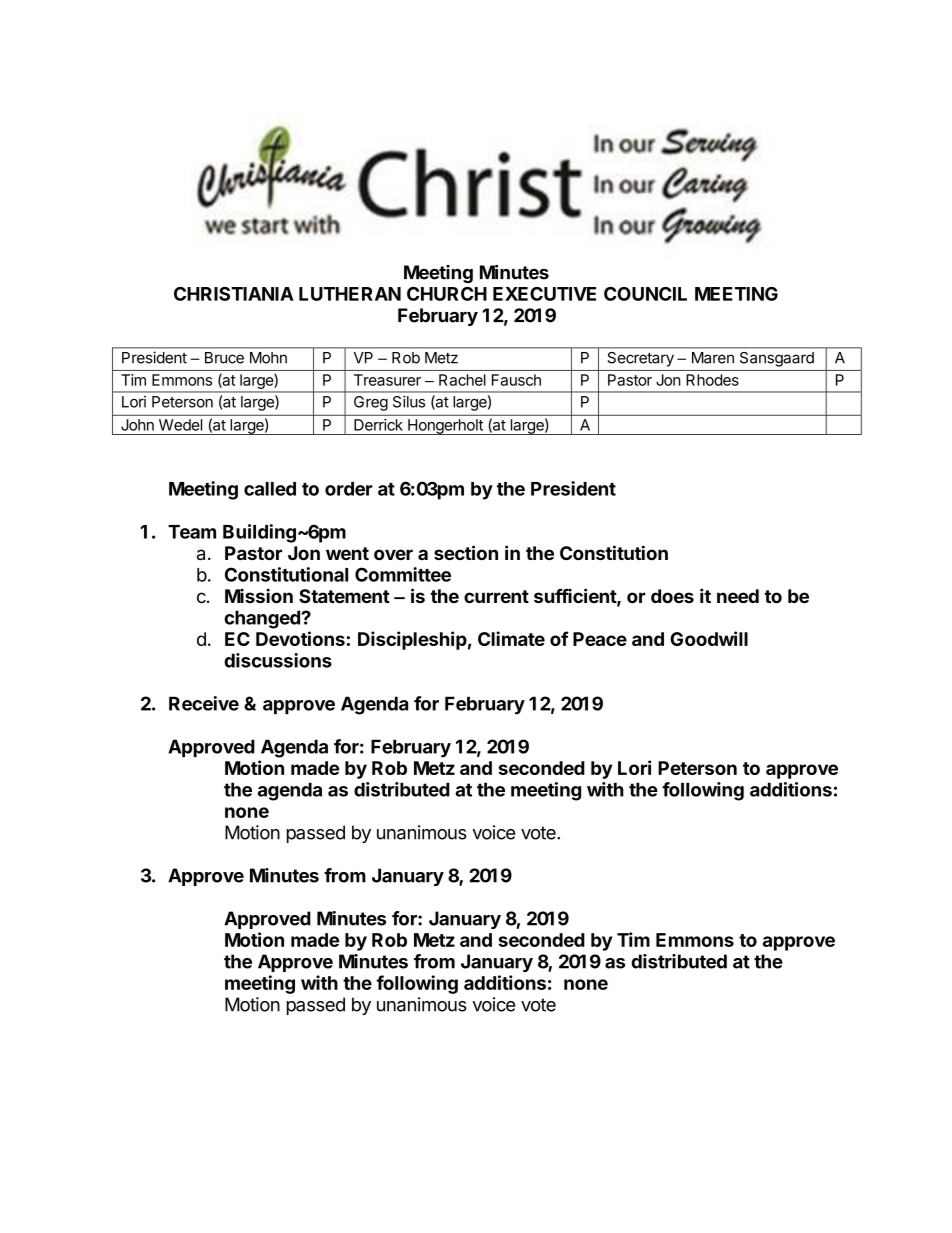  I want to click on called, so click(270, 489).
